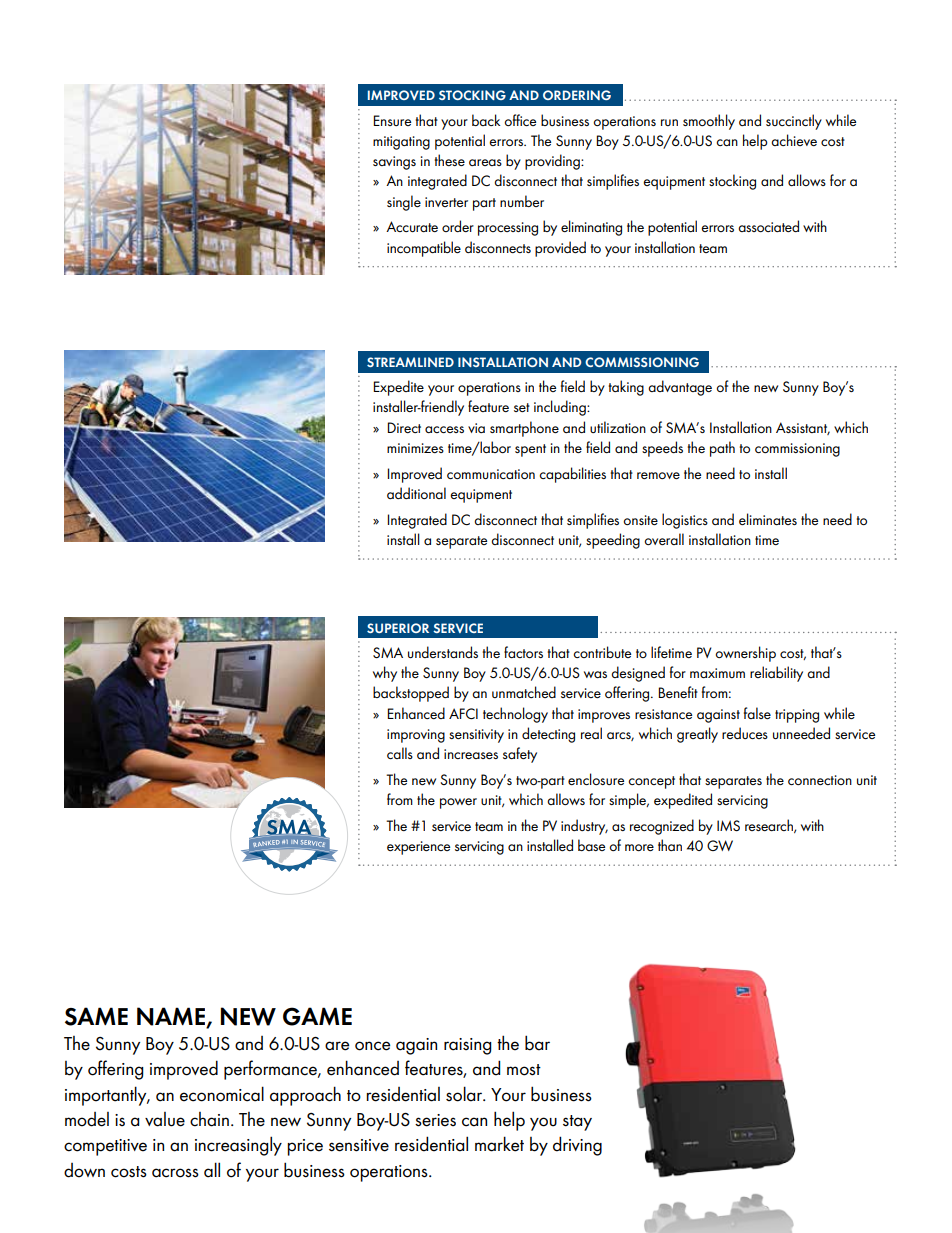 The height and width of the screenshot is (1233, 952). What do you see at coordinates (450, 160) in the screenshot?
I see `these` at bounding box center [450, 160].
